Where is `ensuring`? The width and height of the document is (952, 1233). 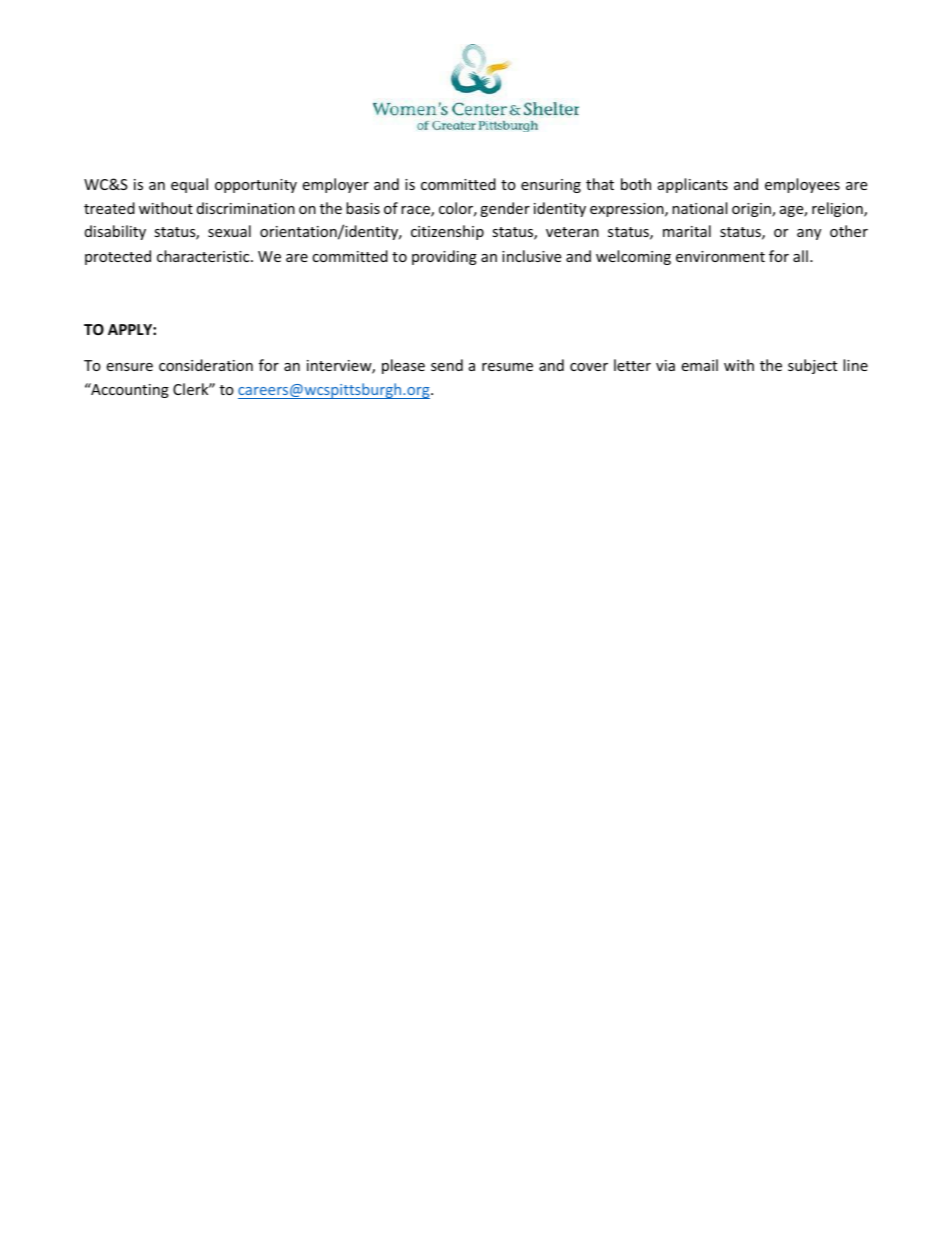
ensuring is located at coordinates (551, 186).
